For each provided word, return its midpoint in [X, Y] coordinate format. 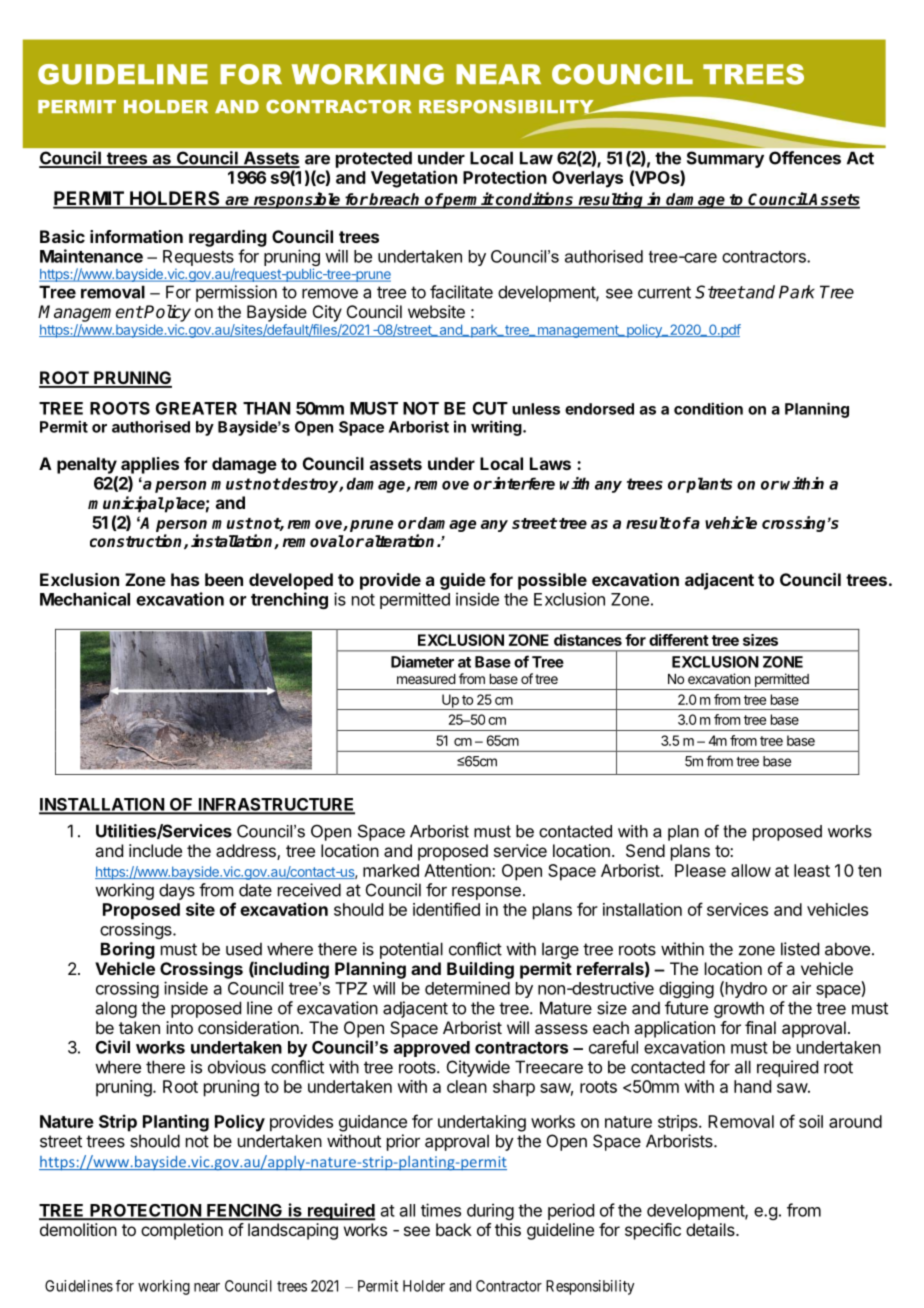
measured [426, 679]
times [441, 1210]
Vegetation [414, 179]
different [679, 640]
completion [182, 1231]
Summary [725, 159]
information [136, 236]
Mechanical [85, 599]
